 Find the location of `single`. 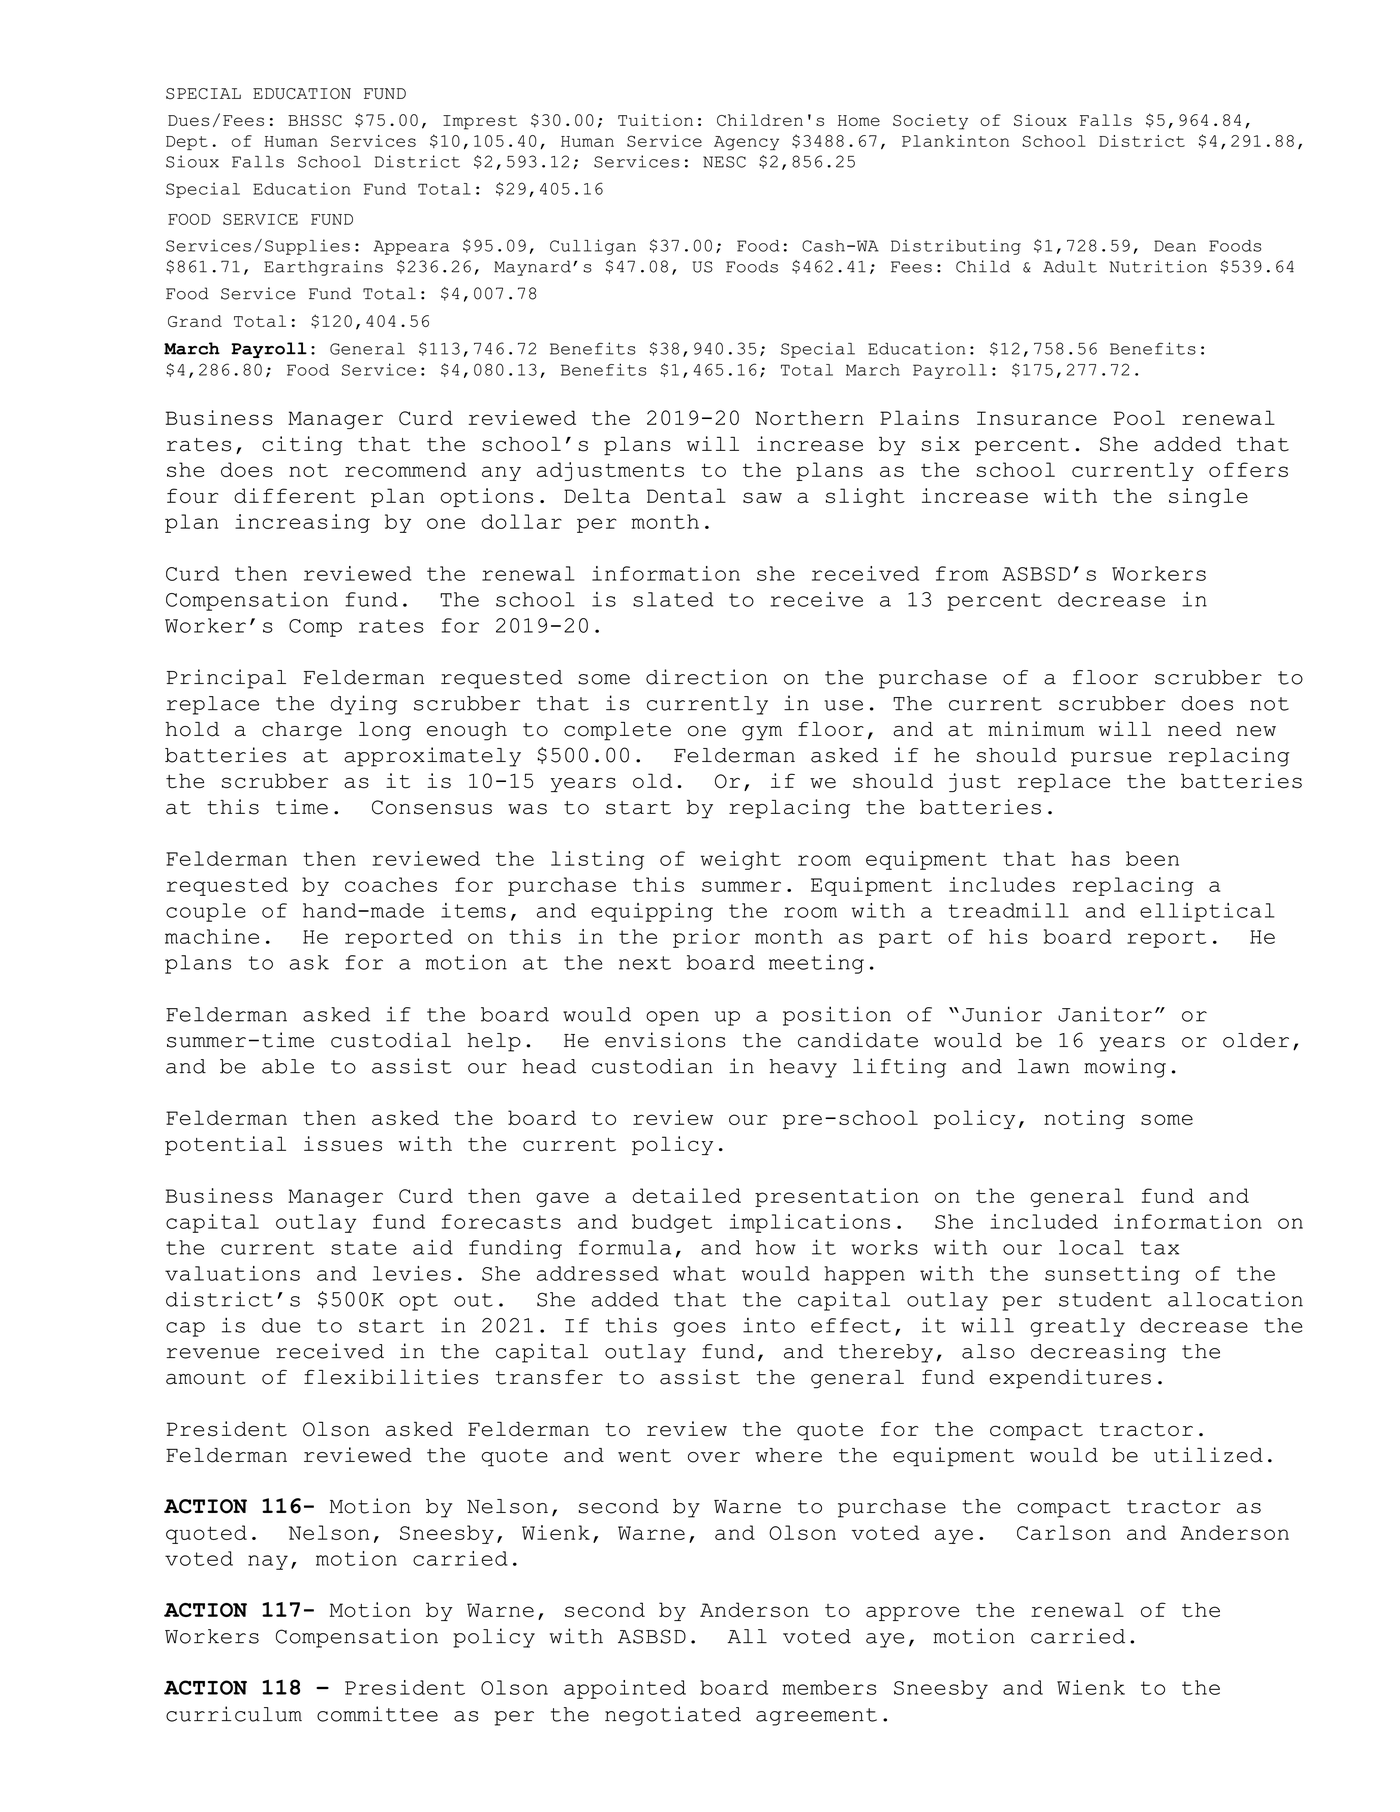

single is located at coordinates (1208, 497).
